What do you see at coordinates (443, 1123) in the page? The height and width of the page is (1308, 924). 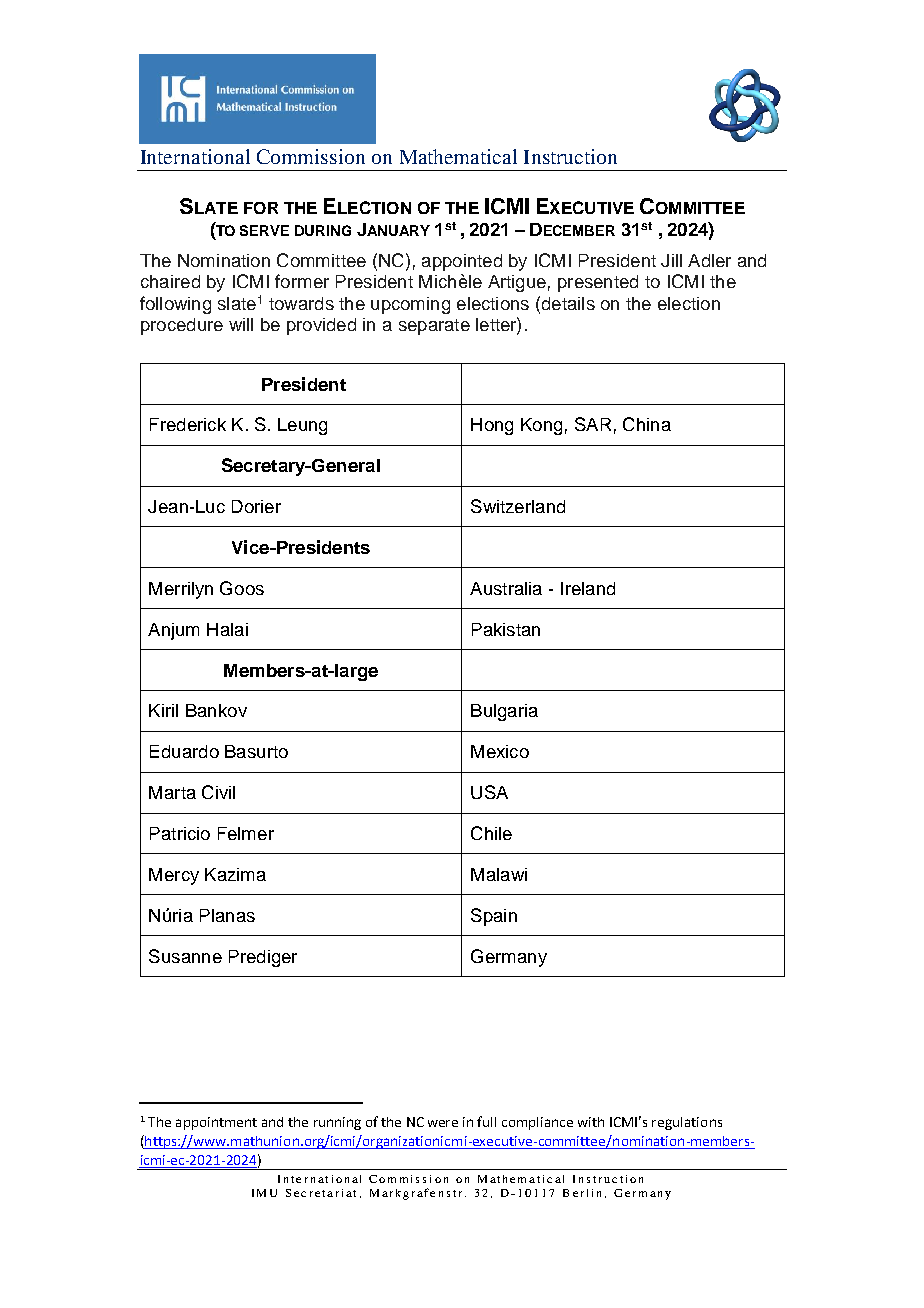 I see `were` at bounding box center [443, 1123].
